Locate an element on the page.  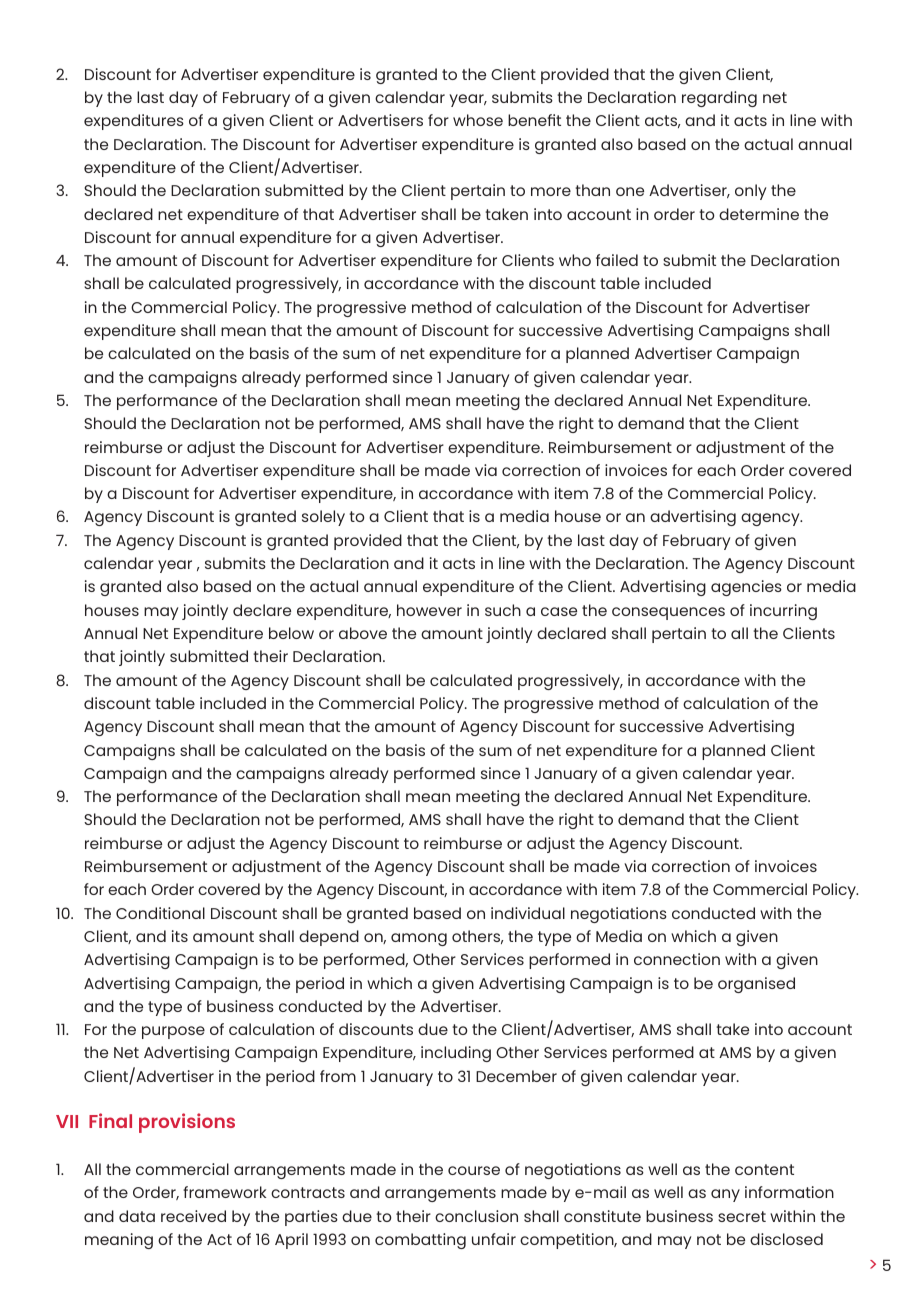
whose is located at coordinates (478, 120).
